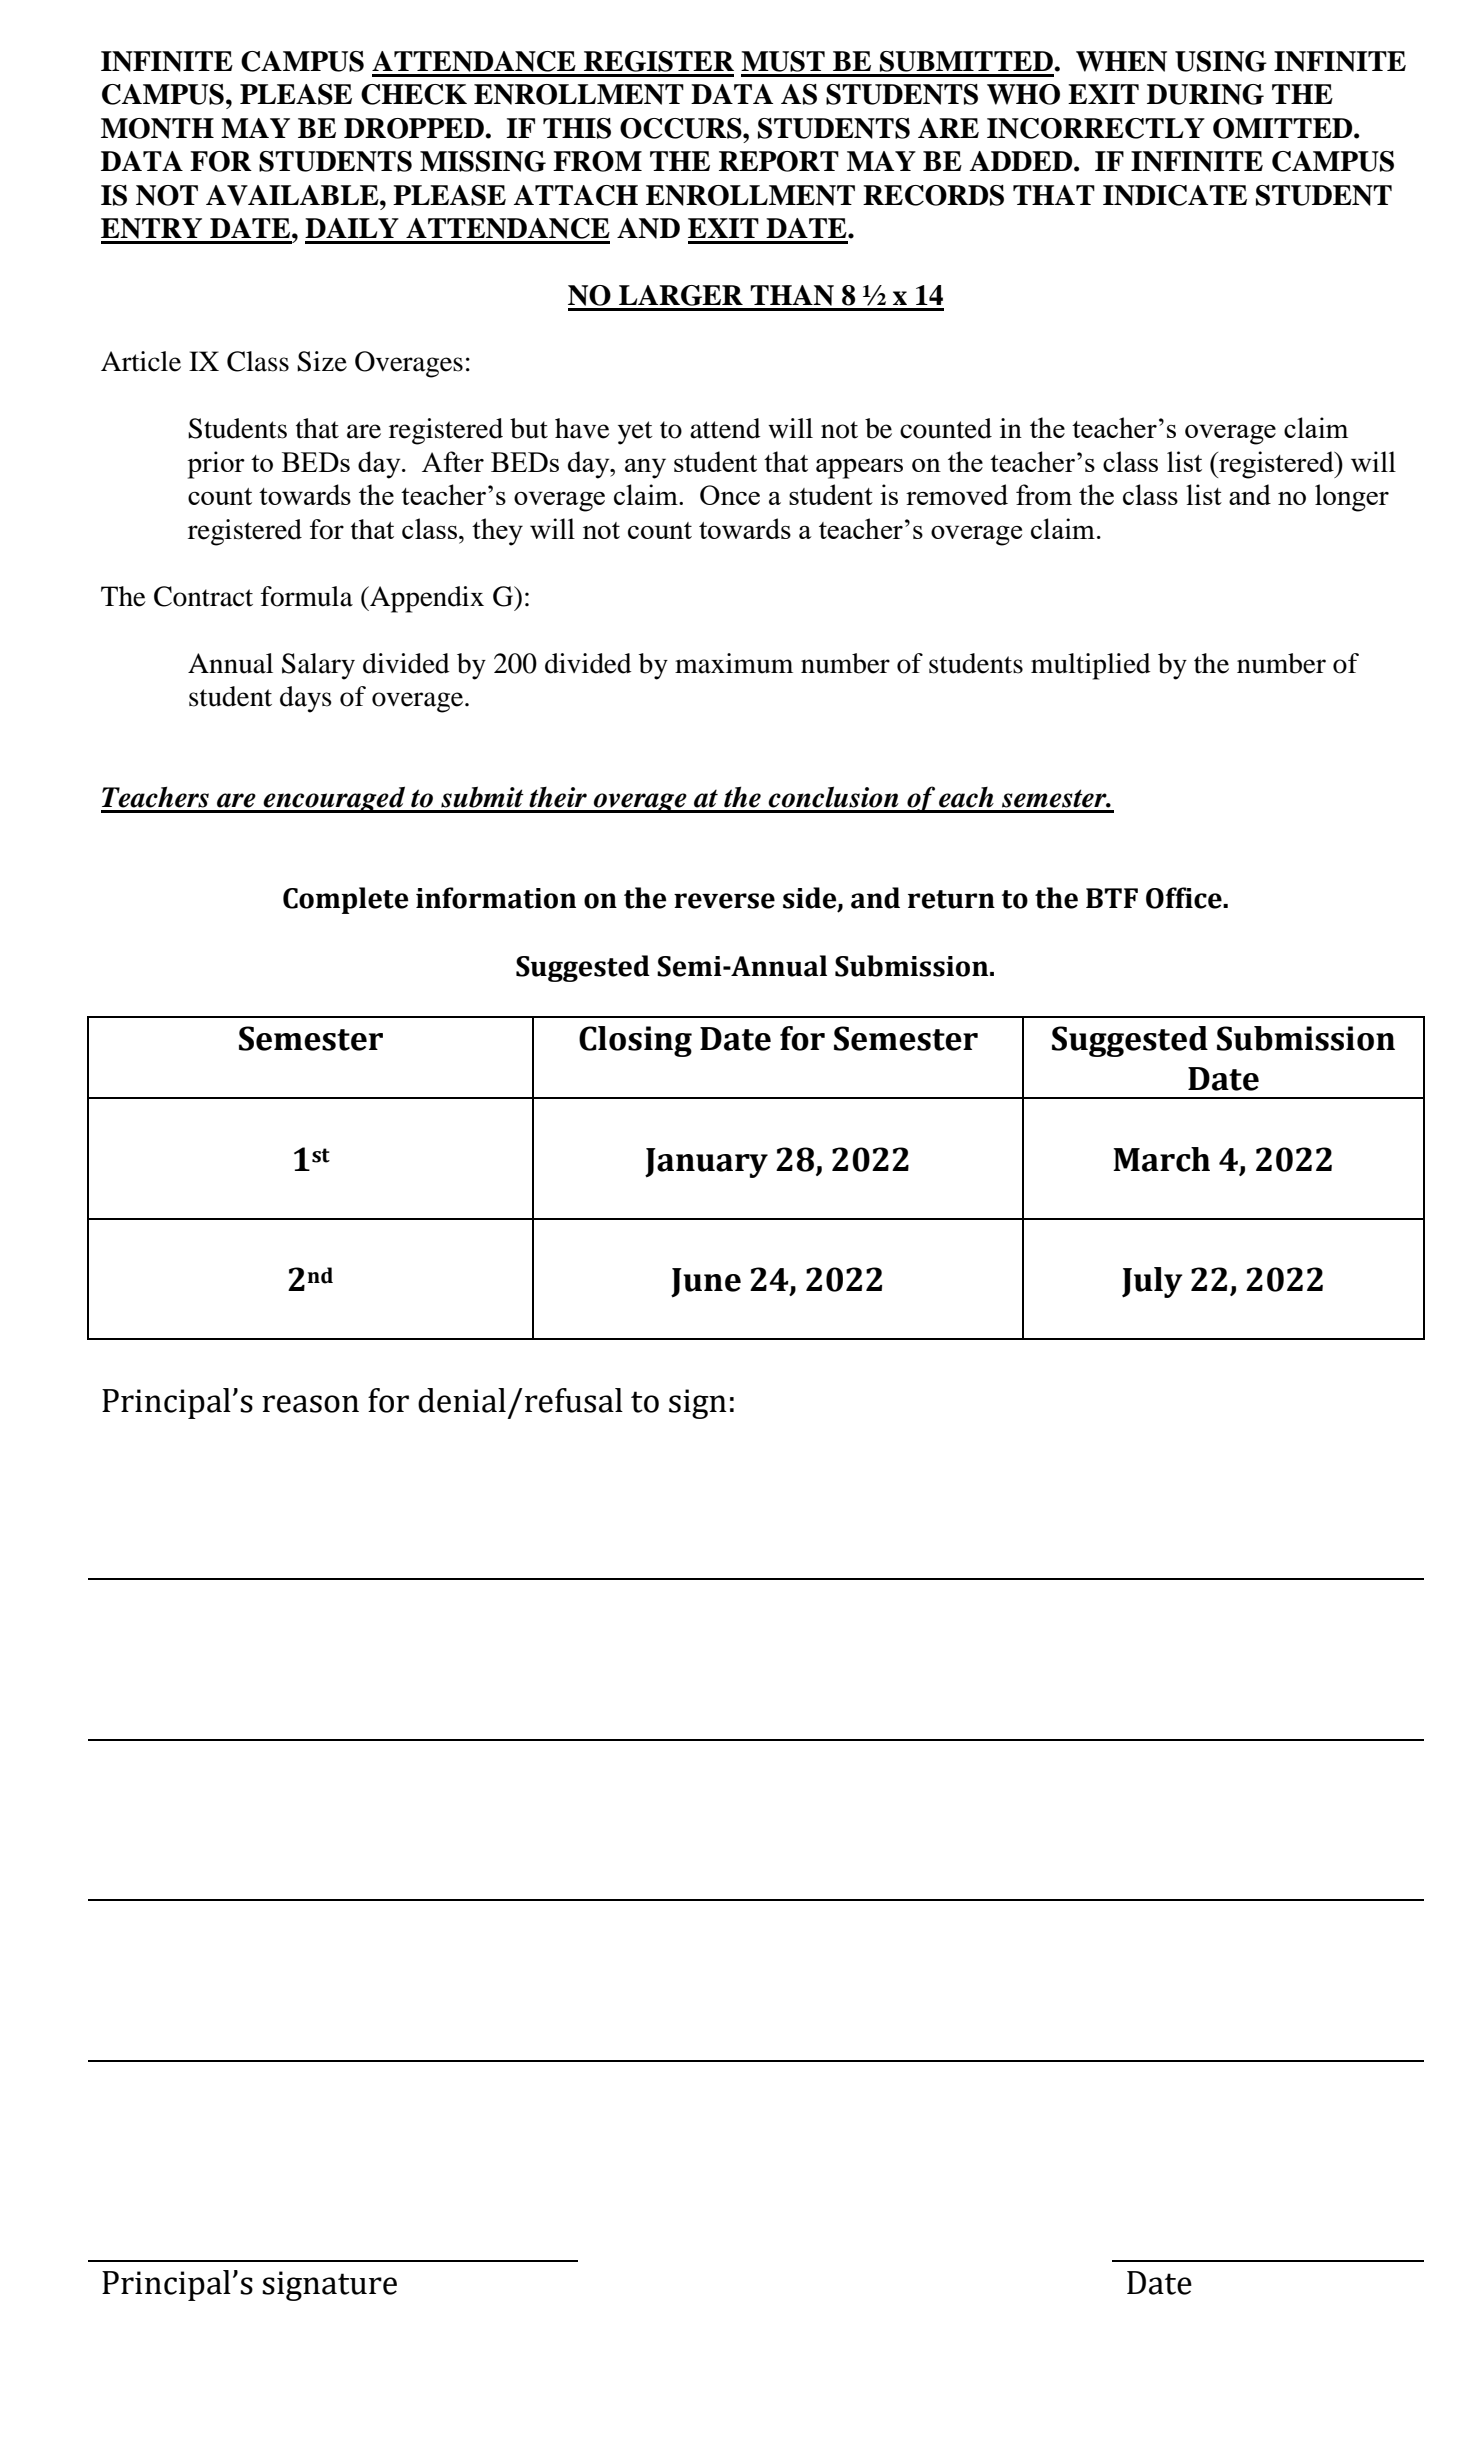  Describe the element at coordinates (724, 901) in the screenshot. I see `reverse` at that location.
